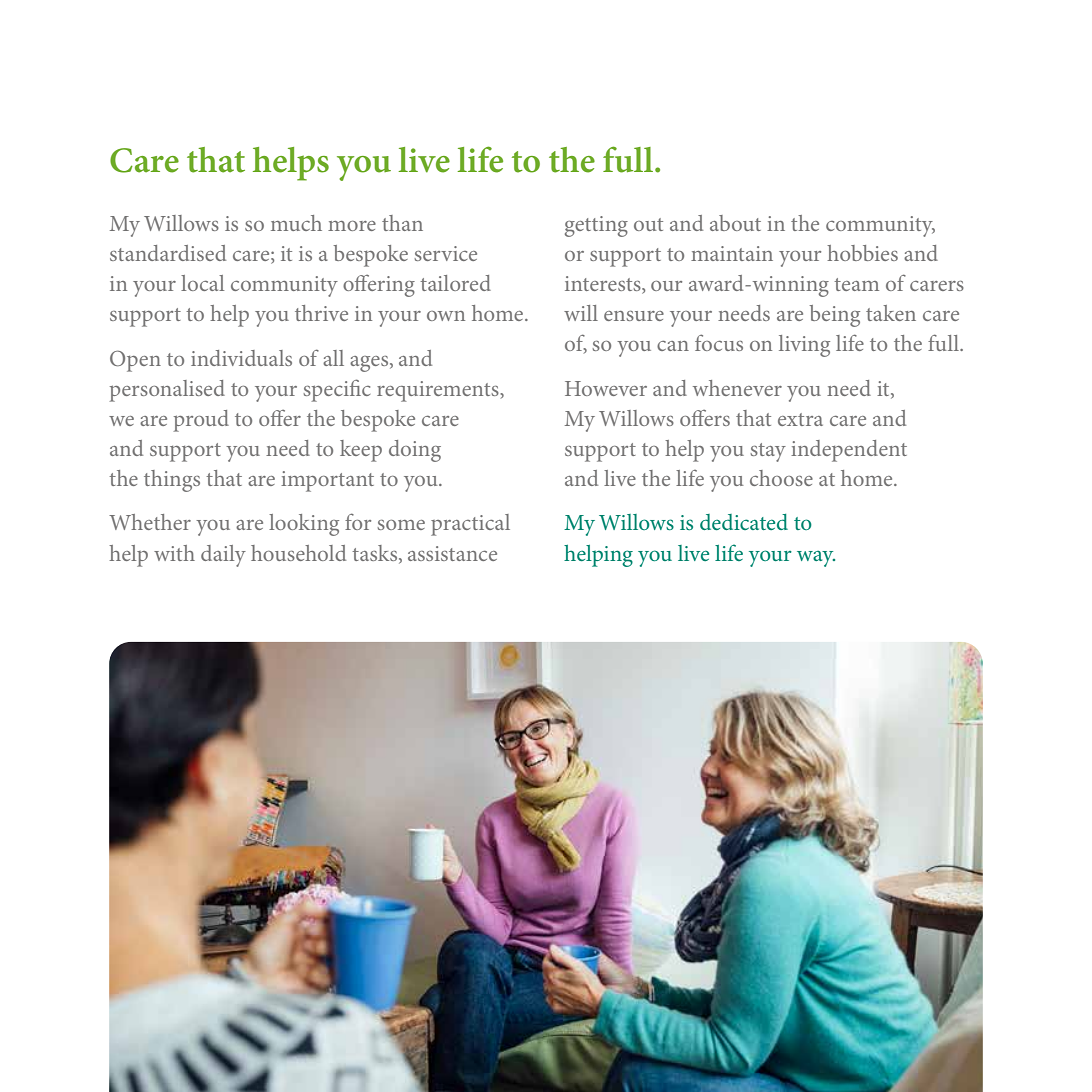  I want to click on things, so click(172, 481).
